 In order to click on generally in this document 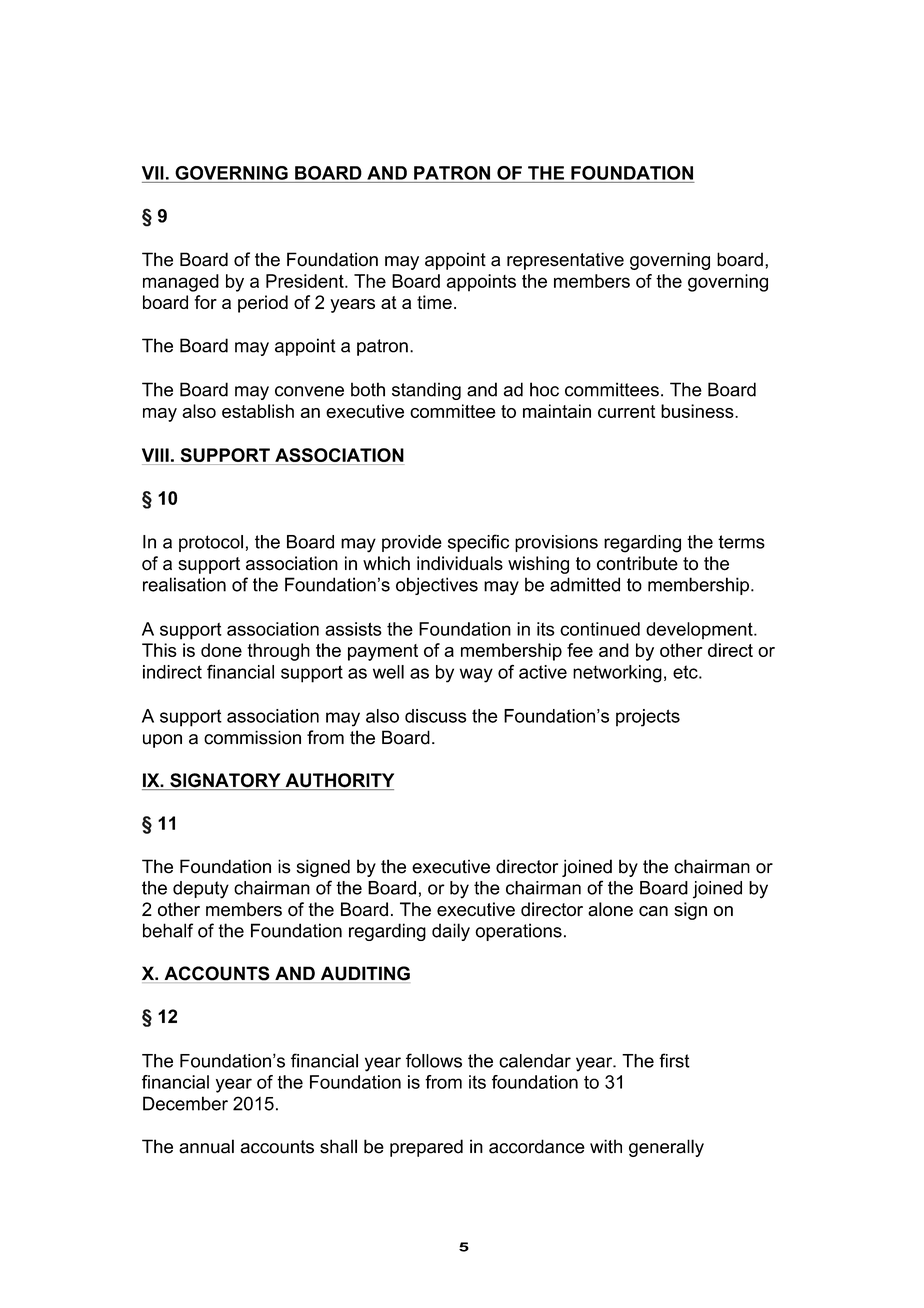, I will do `click(666, 1148)`.
